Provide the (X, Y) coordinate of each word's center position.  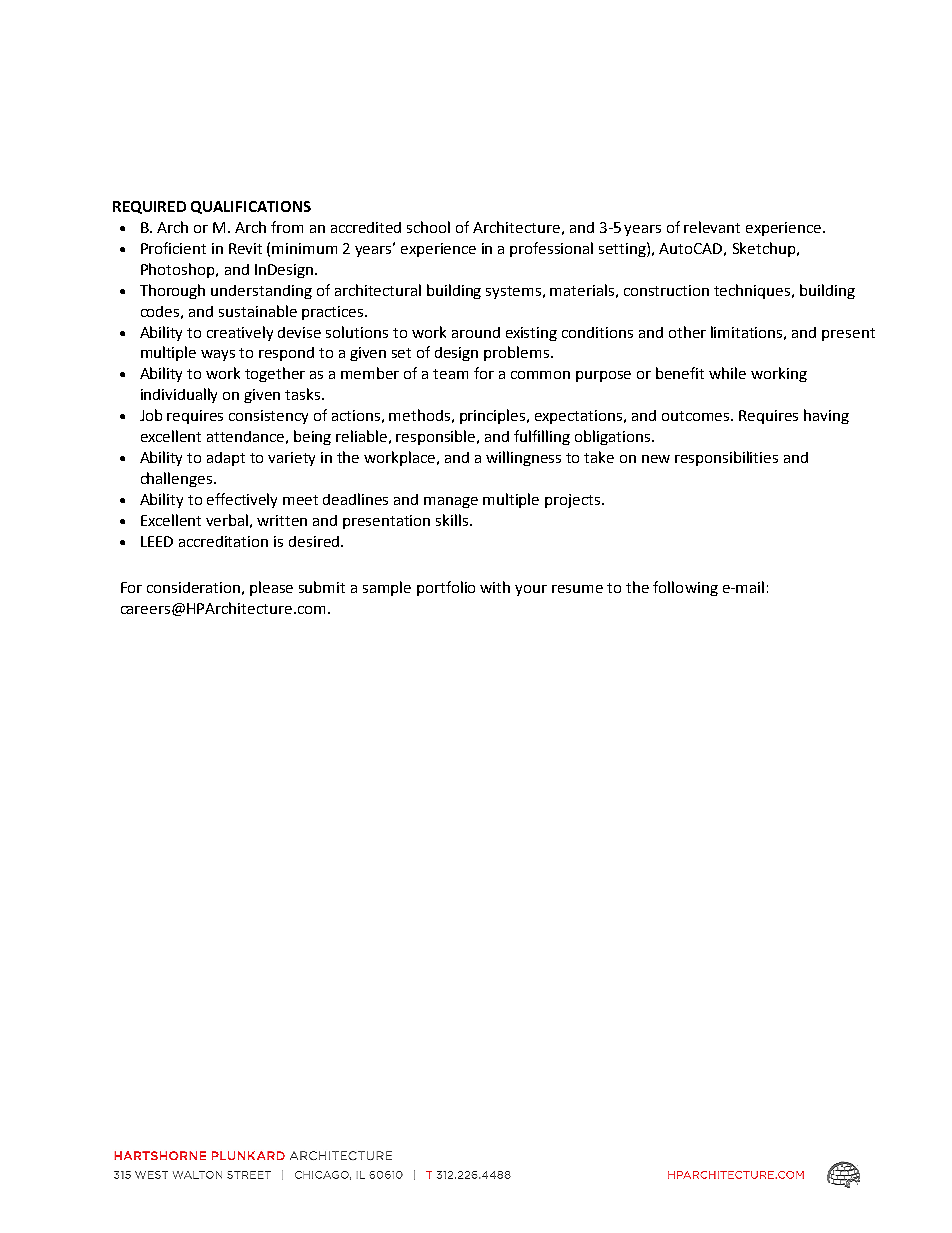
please (271, 588)
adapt (226, 459)
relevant (712, 227)
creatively (240, 333)
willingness (523, 458)
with (495, 587)
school (428, 227)
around (476, 332)
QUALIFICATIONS (251, 207)
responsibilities (726, 458)
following (685, 588)
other (687, 332)
